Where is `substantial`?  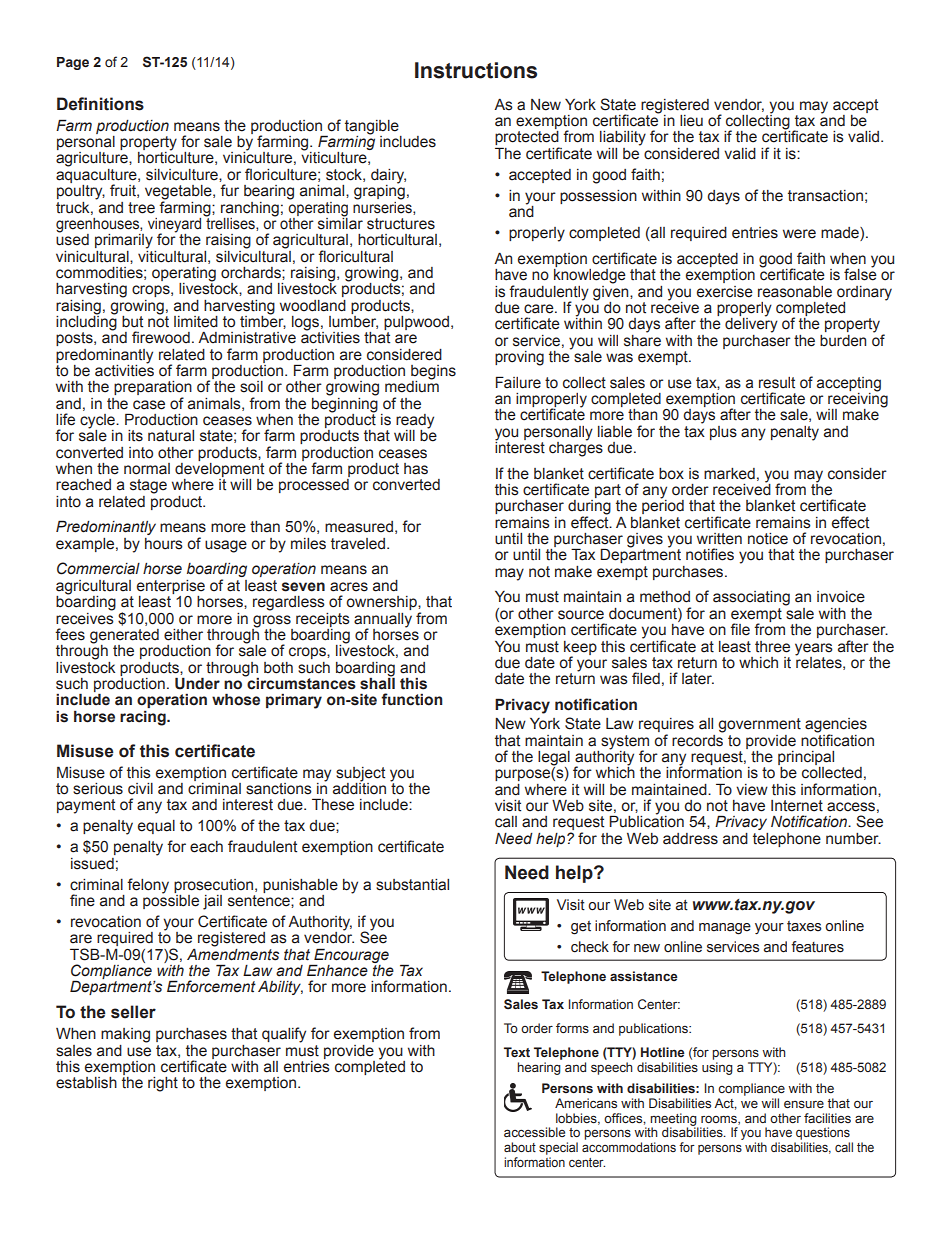
substantial is located at coordinates (412, 885).
